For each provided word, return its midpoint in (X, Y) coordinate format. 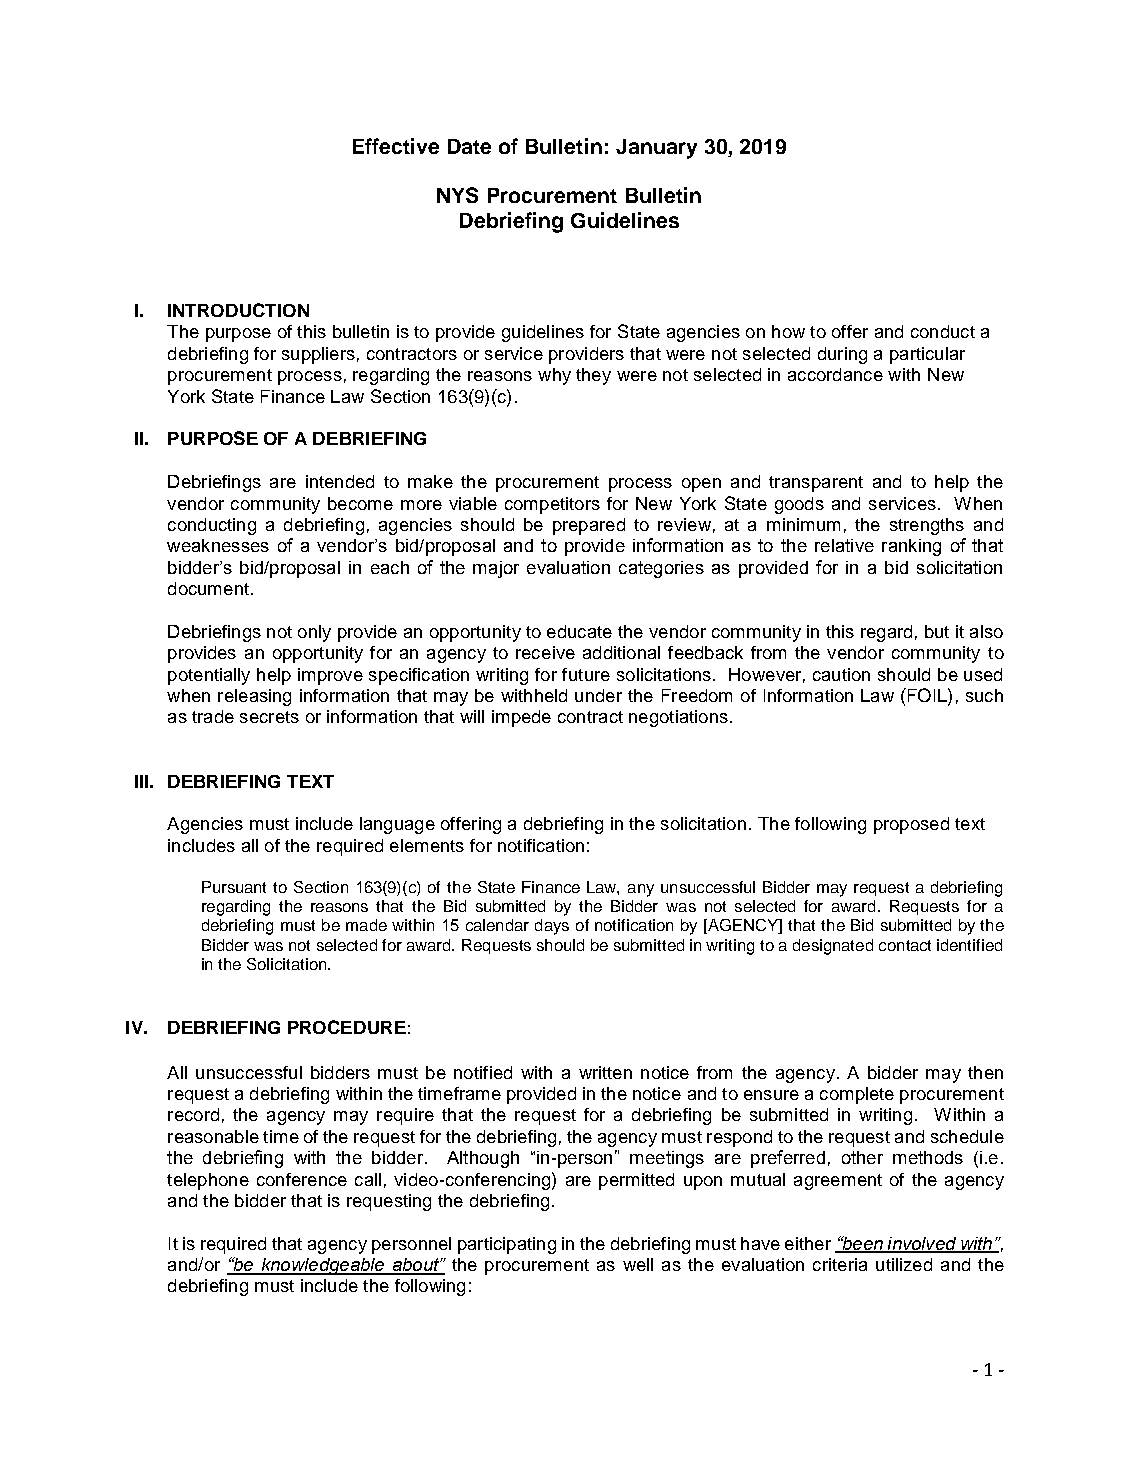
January (656, 149)
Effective (396, 146)
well (638, 1264)
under (598, 695)
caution (841, 674)
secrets (269, 717)
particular (927, 355)
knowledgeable (323, 1266)
